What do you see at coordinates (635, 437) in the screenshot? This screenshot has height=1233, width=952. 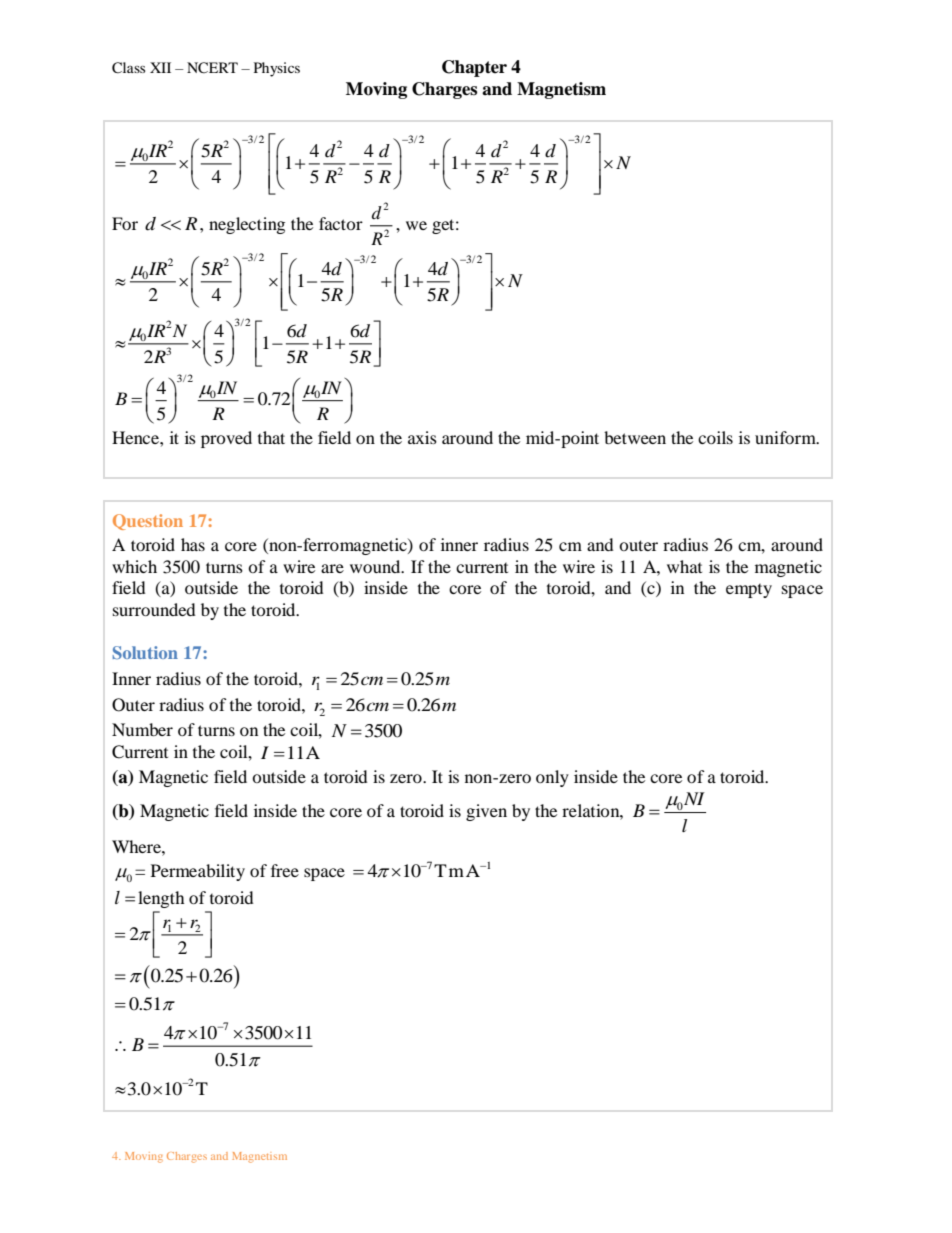 I see `between` at bounding box center [635, 437].
